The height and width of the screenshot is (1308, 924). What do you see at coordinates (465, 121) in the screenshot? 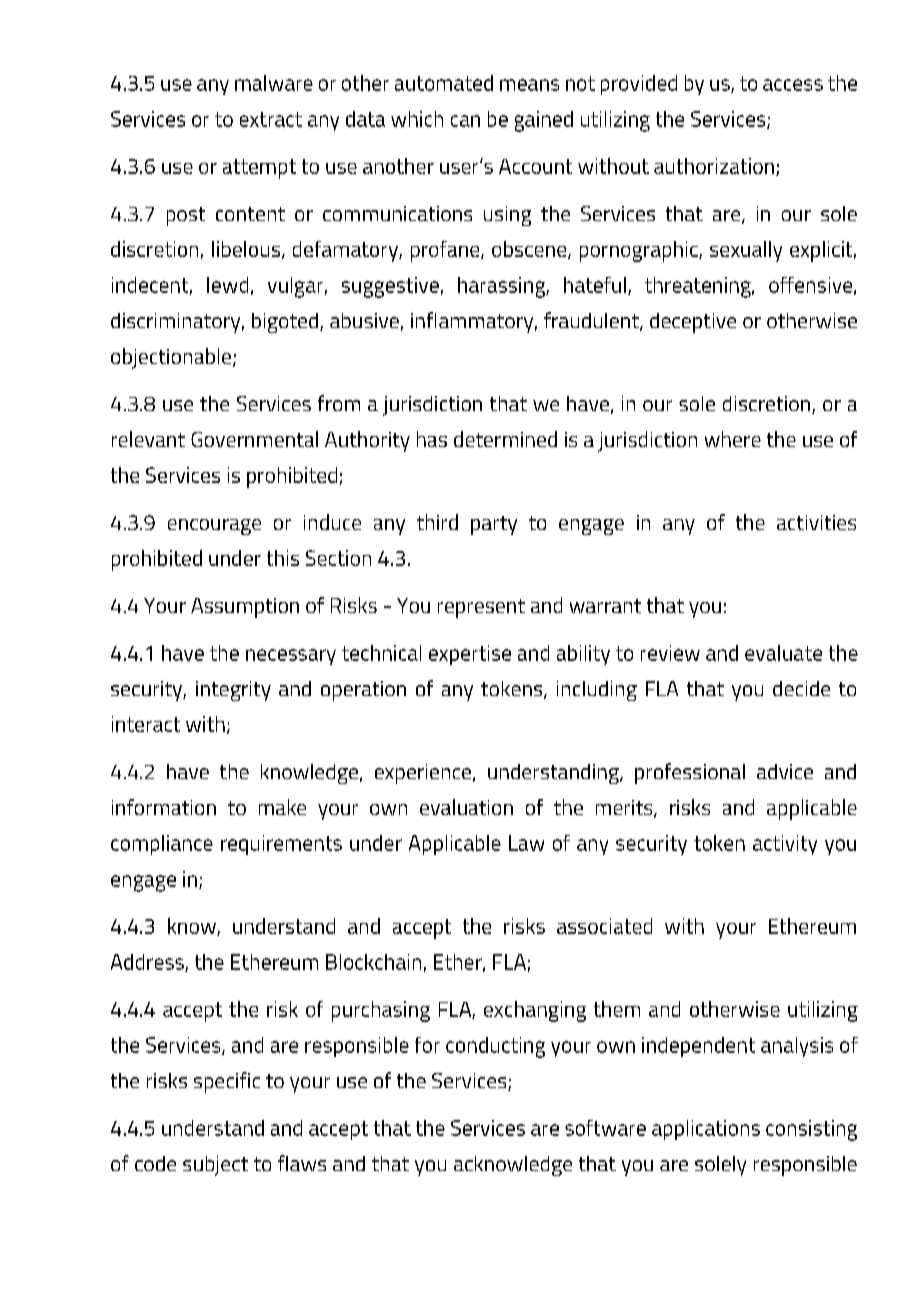
I see `can` at bounding box center [465, 121].
